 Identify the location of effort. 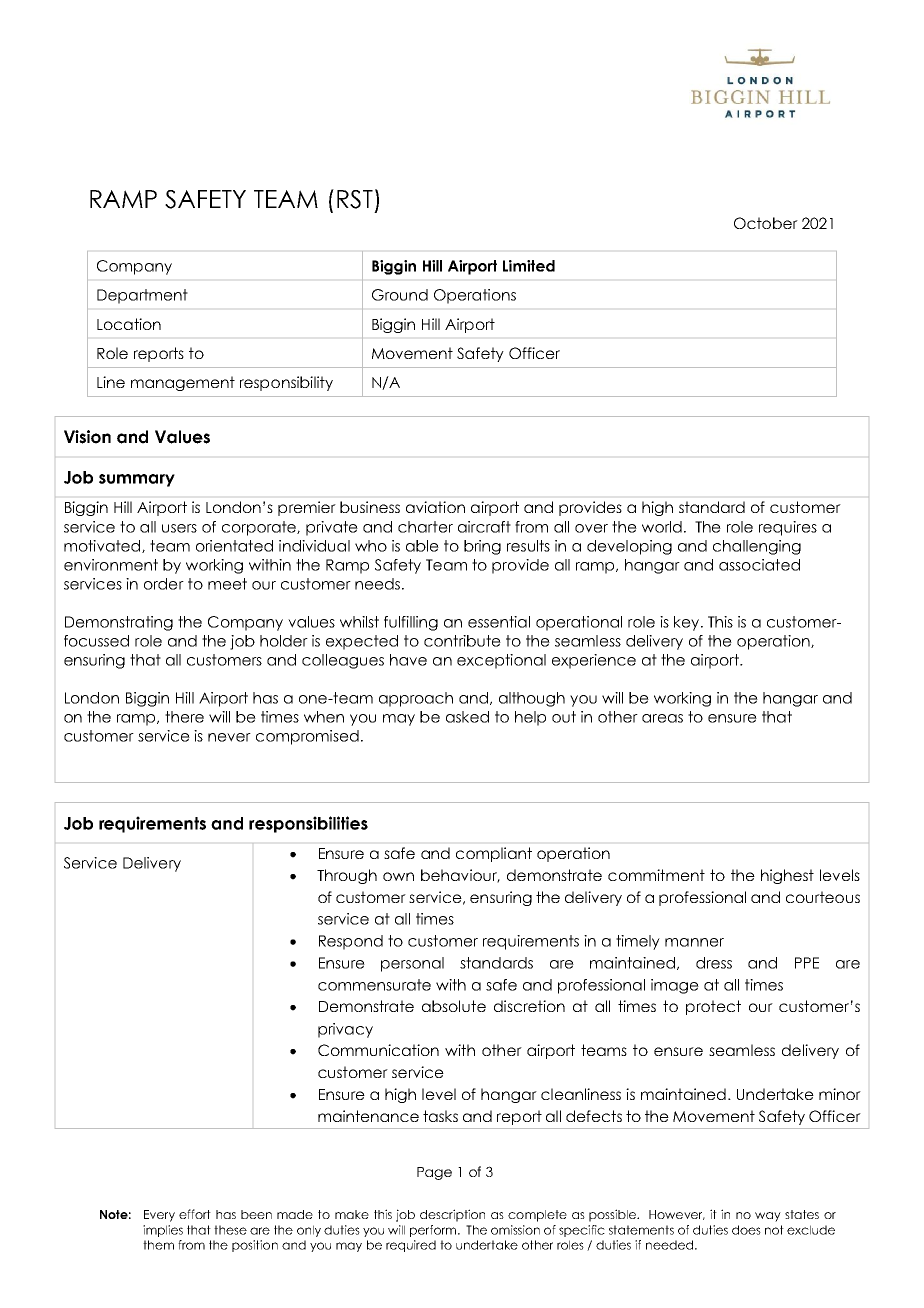
(195, 1214).
